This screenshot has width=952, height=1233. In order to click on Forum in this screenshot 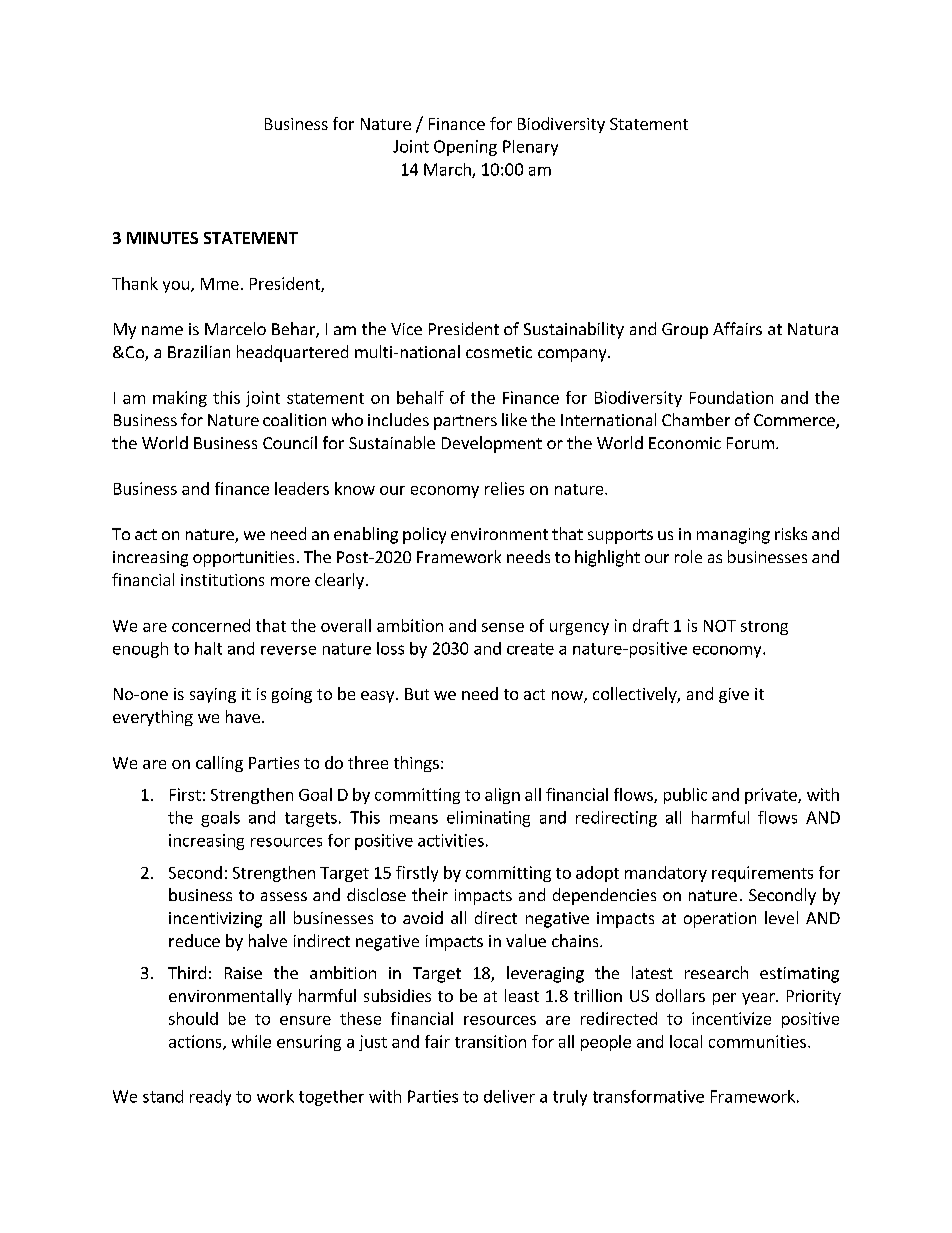, I will do `click(750, 443)`.
